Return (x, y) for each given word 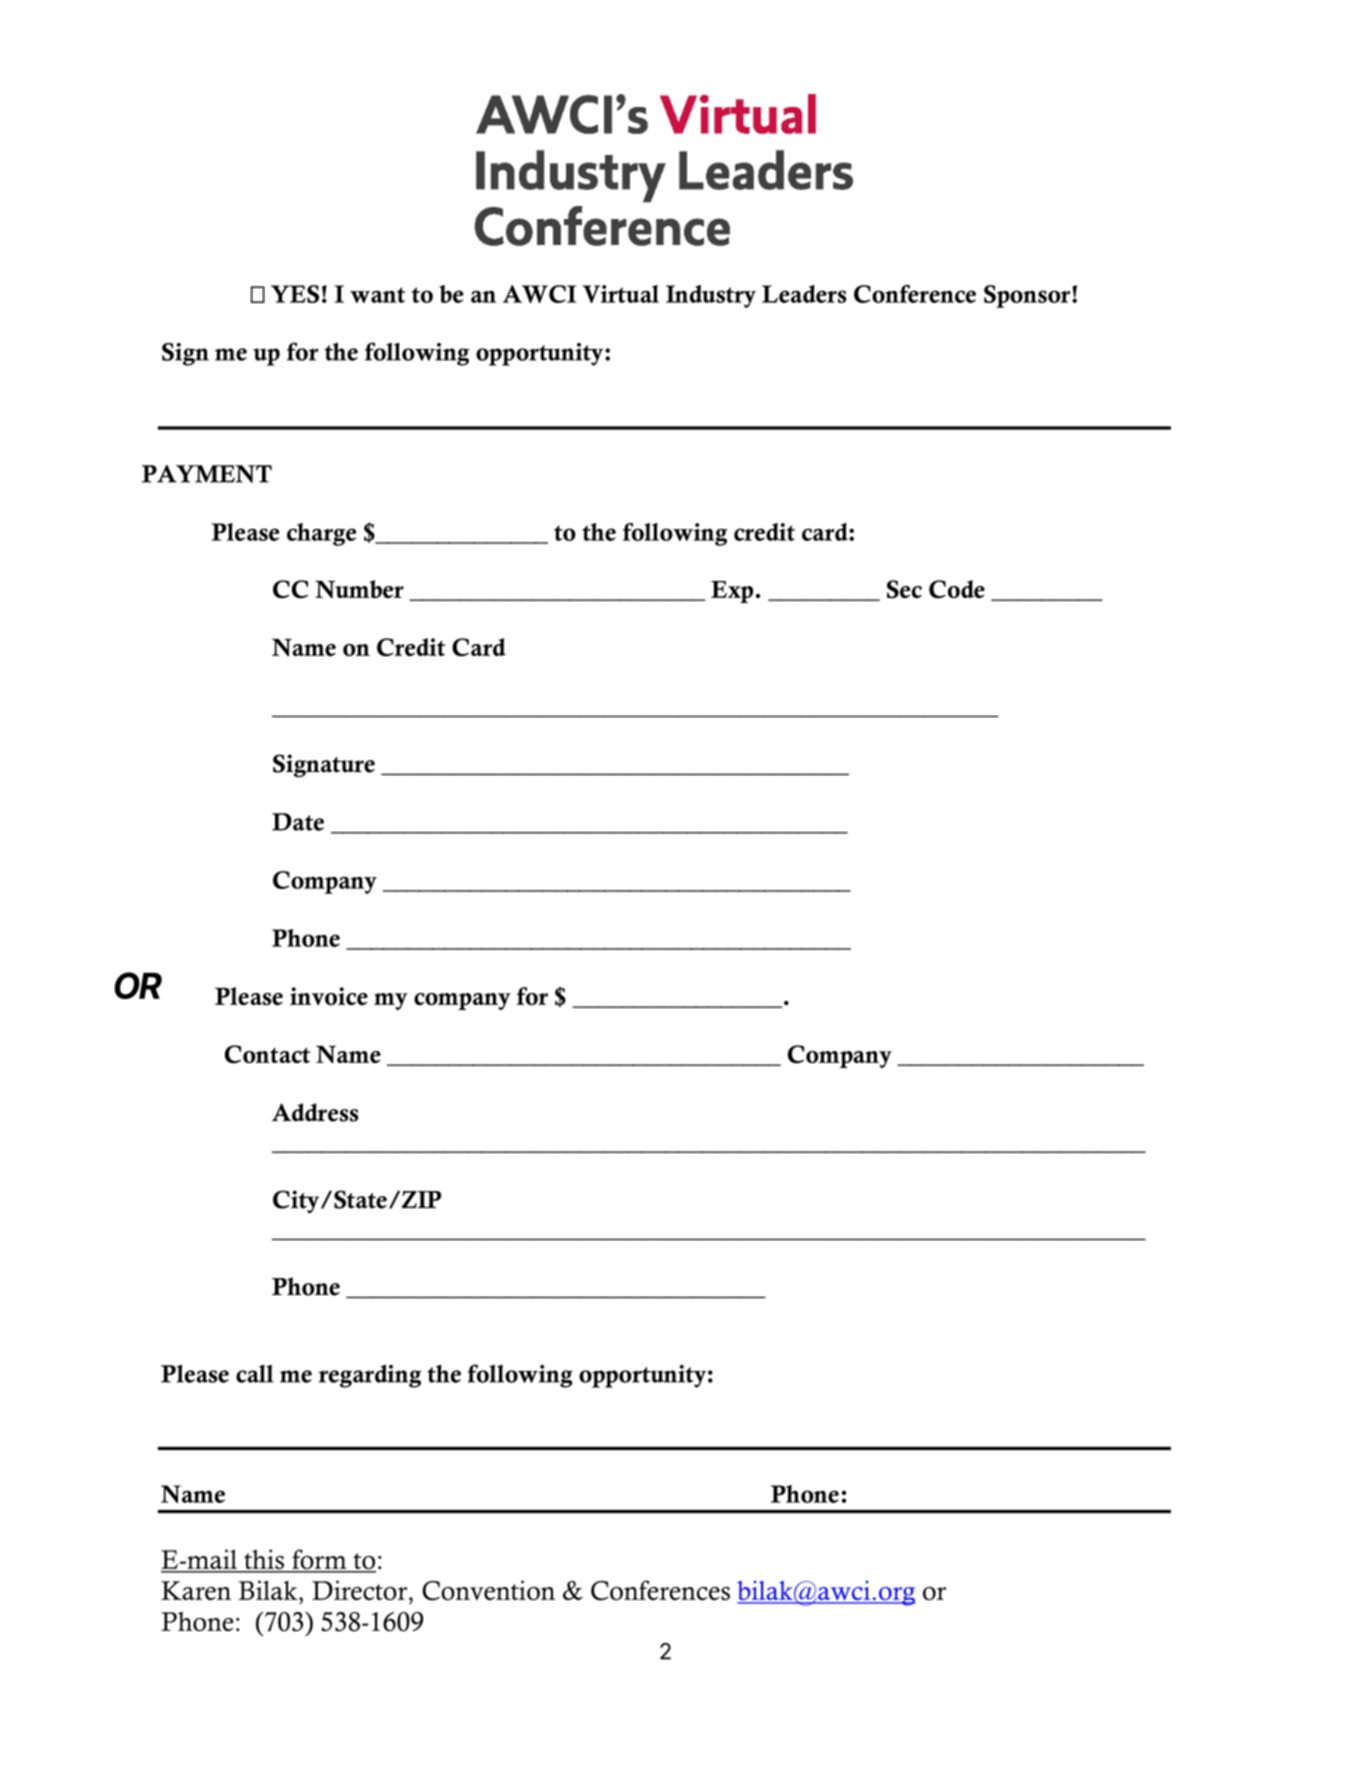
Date (298, 822)
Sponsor (1028, 296)
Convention (488, 1590)
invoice (329, 996)
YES (295, 294)
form (319, 1560)
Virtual (620, 294)
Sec (904, 589)
